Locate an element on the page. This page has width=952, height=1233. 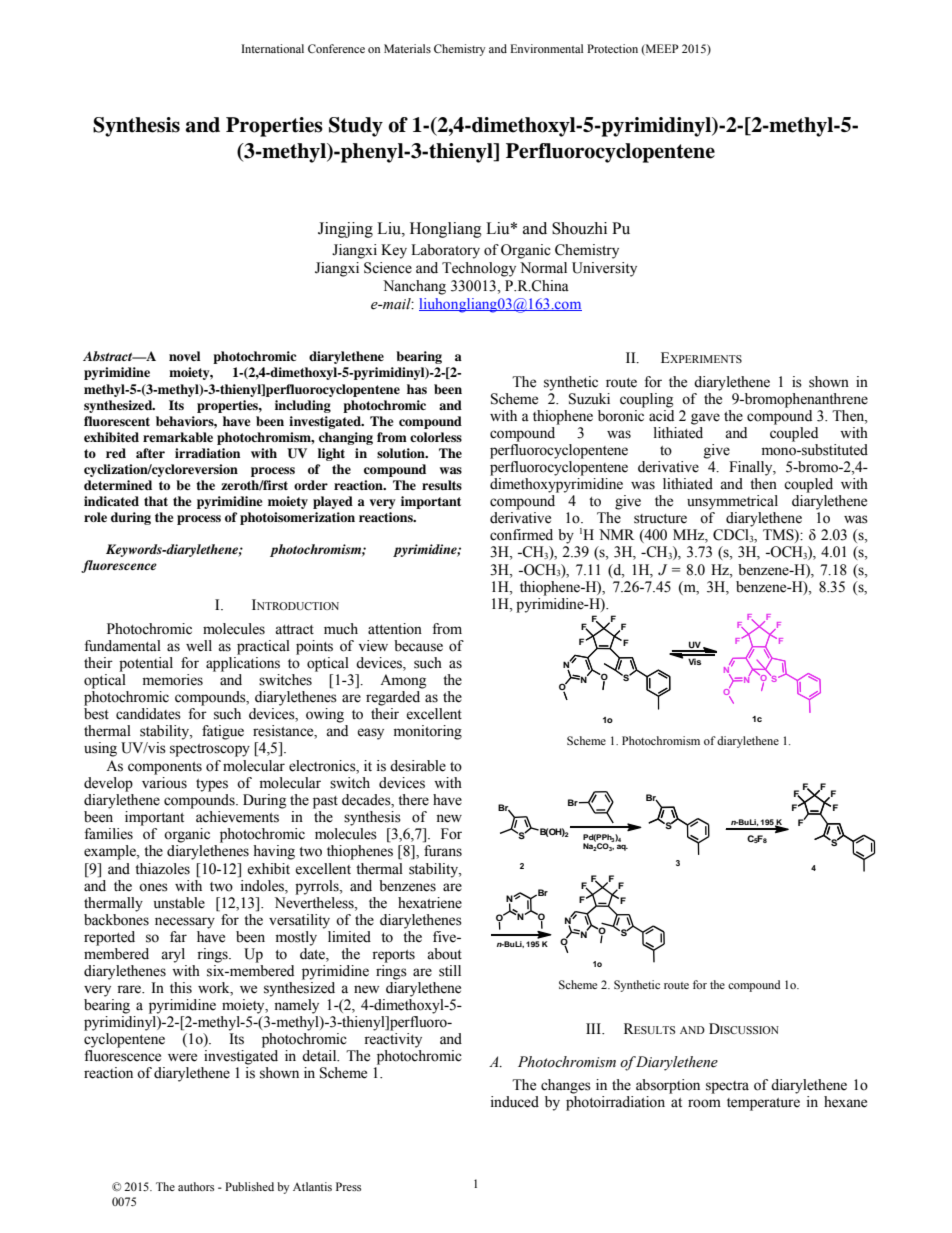
Protection is located at coordinates (612, 48).
